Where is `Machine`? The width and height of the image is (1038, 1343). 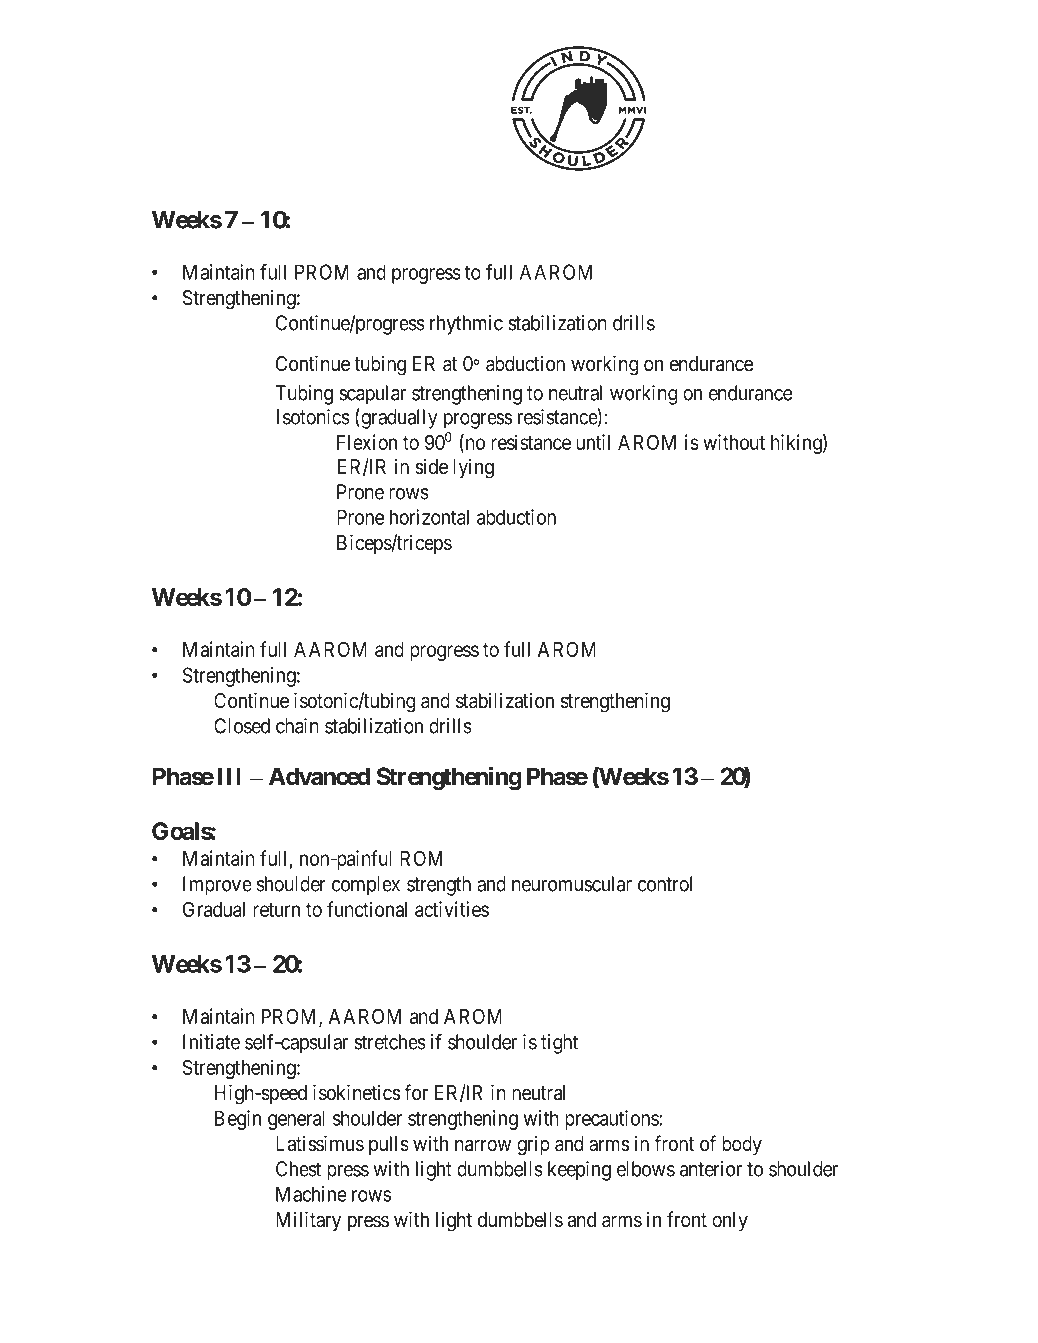
Machine is located at coordinates (311, 1194).
